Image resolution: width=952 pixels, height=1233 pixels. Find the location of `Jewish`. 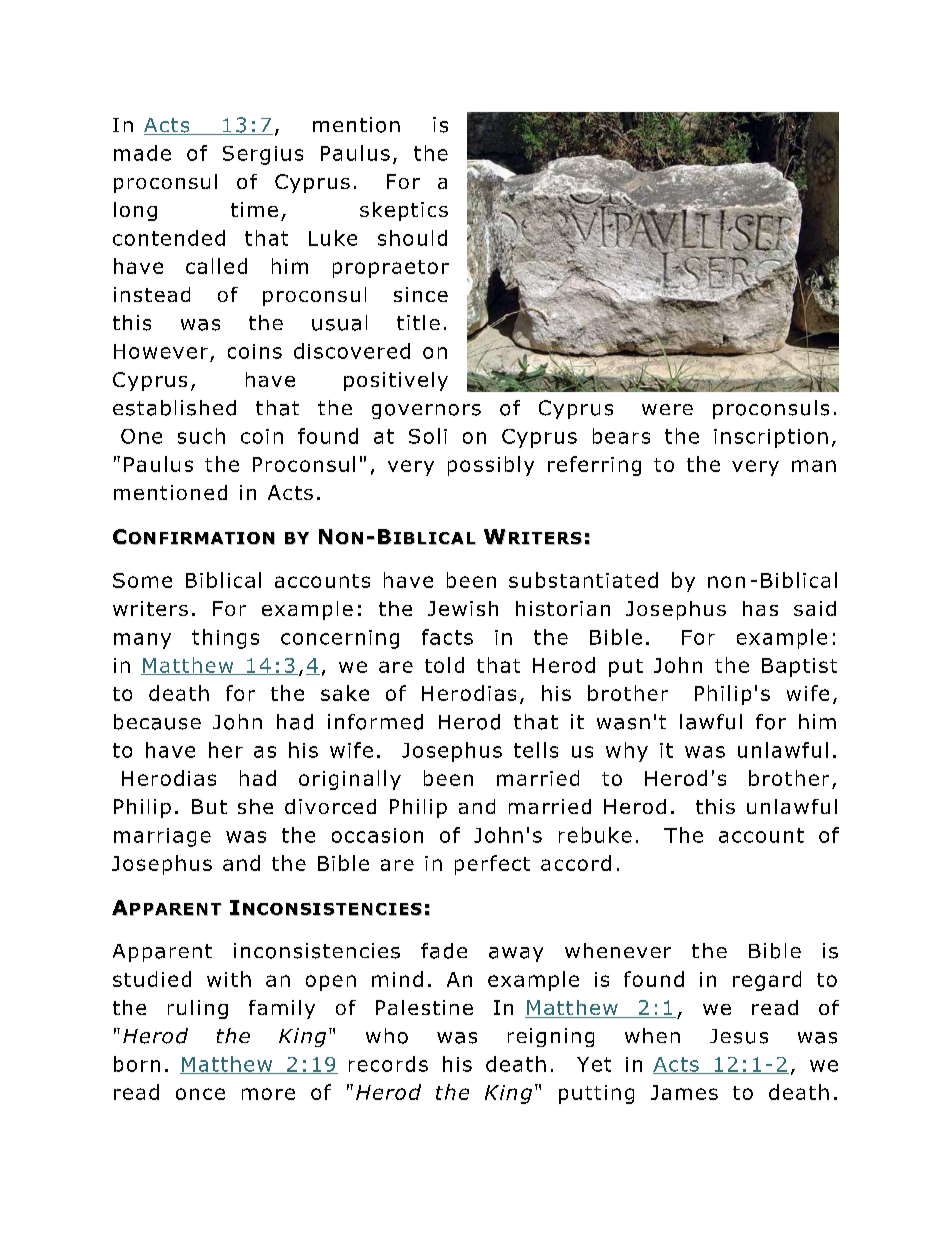

Jewish is located at coordinates (463, 608).
